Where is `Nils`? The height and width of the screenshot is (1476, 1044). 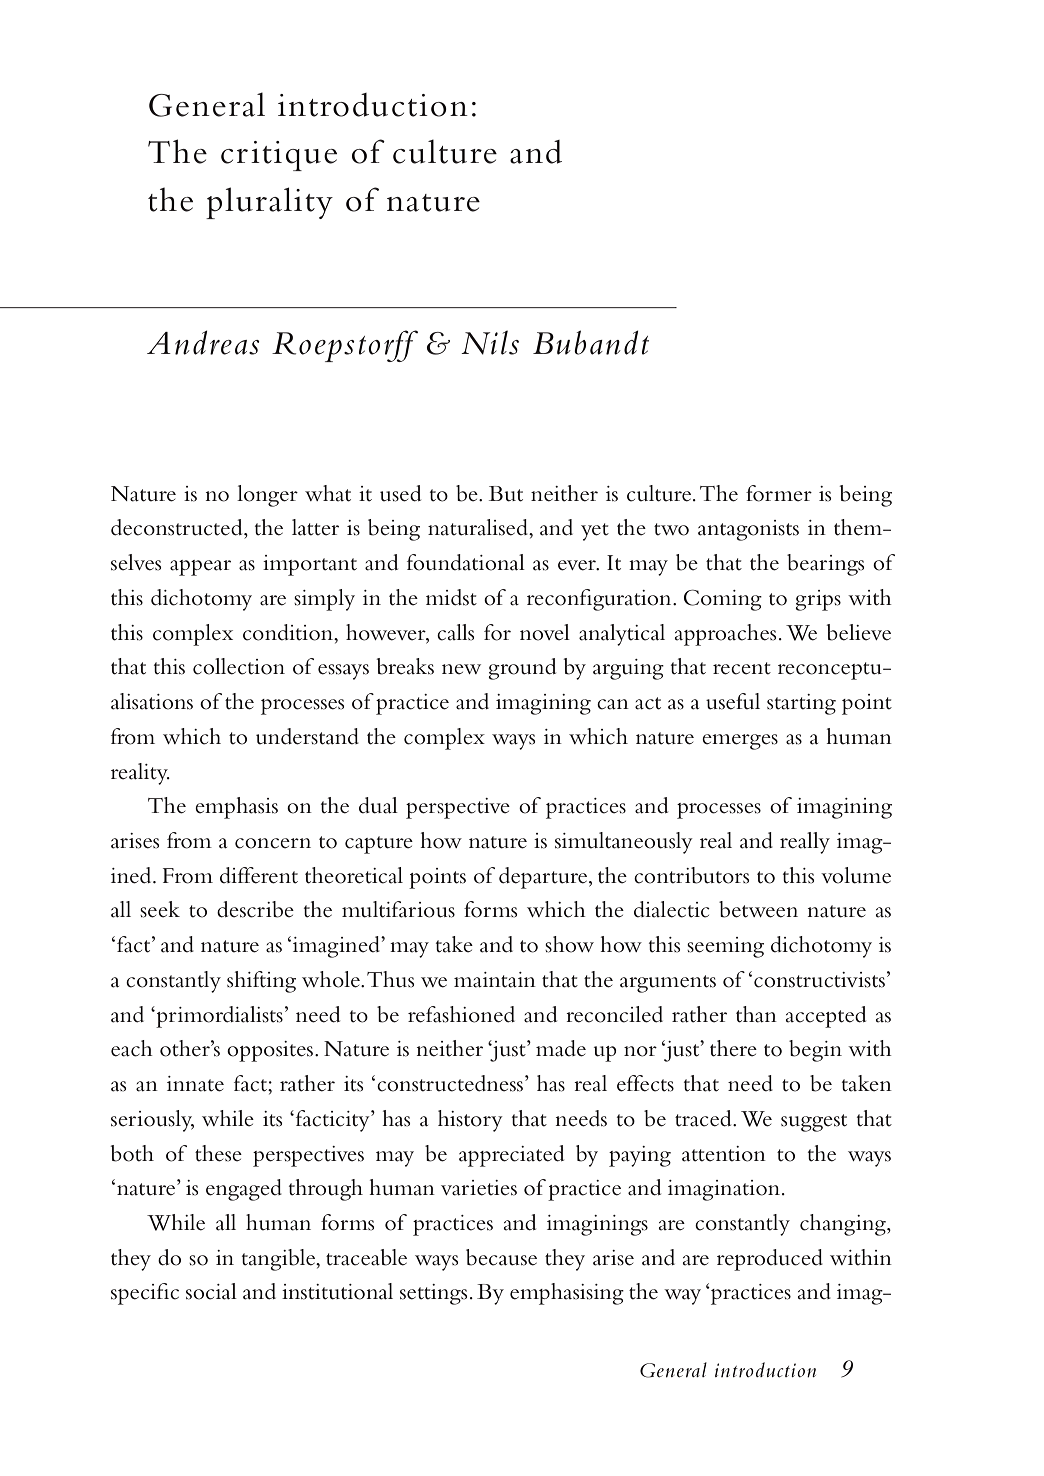 Nils is located at coordinates (490, 343).
